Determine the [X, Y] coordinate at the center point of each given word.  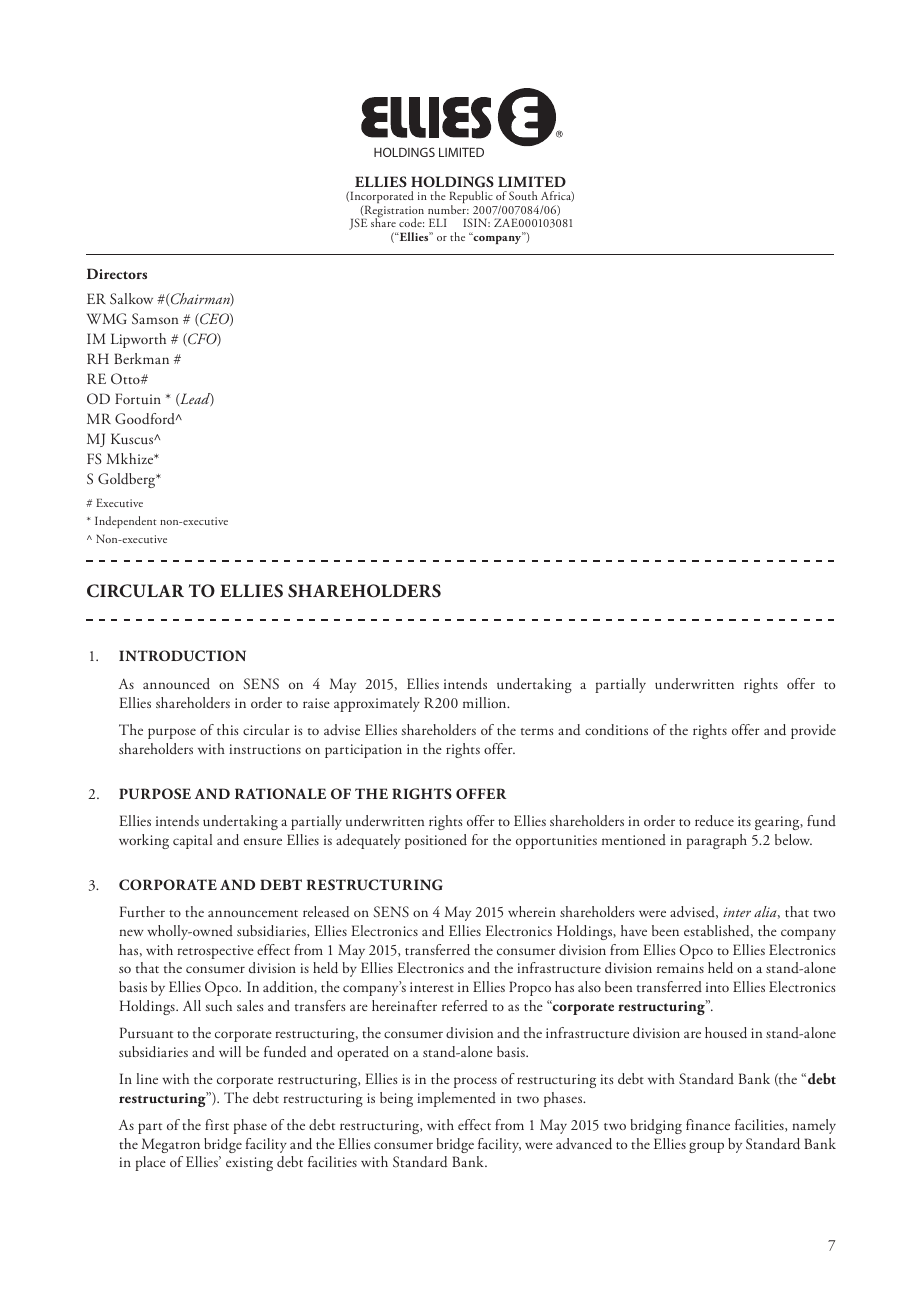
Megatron [171, 1145]
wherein [532, 911]
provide [813, 731]
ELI [438, 222]
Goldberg [128, 480]
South [523, 195]
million [486, 702]
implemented [456, 1099]
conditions [616, 730]
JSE [358, 224]
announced [176, 683]
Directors [117, 273]
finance [708, 1124]
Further [142, 912]
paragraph [716, 841]
